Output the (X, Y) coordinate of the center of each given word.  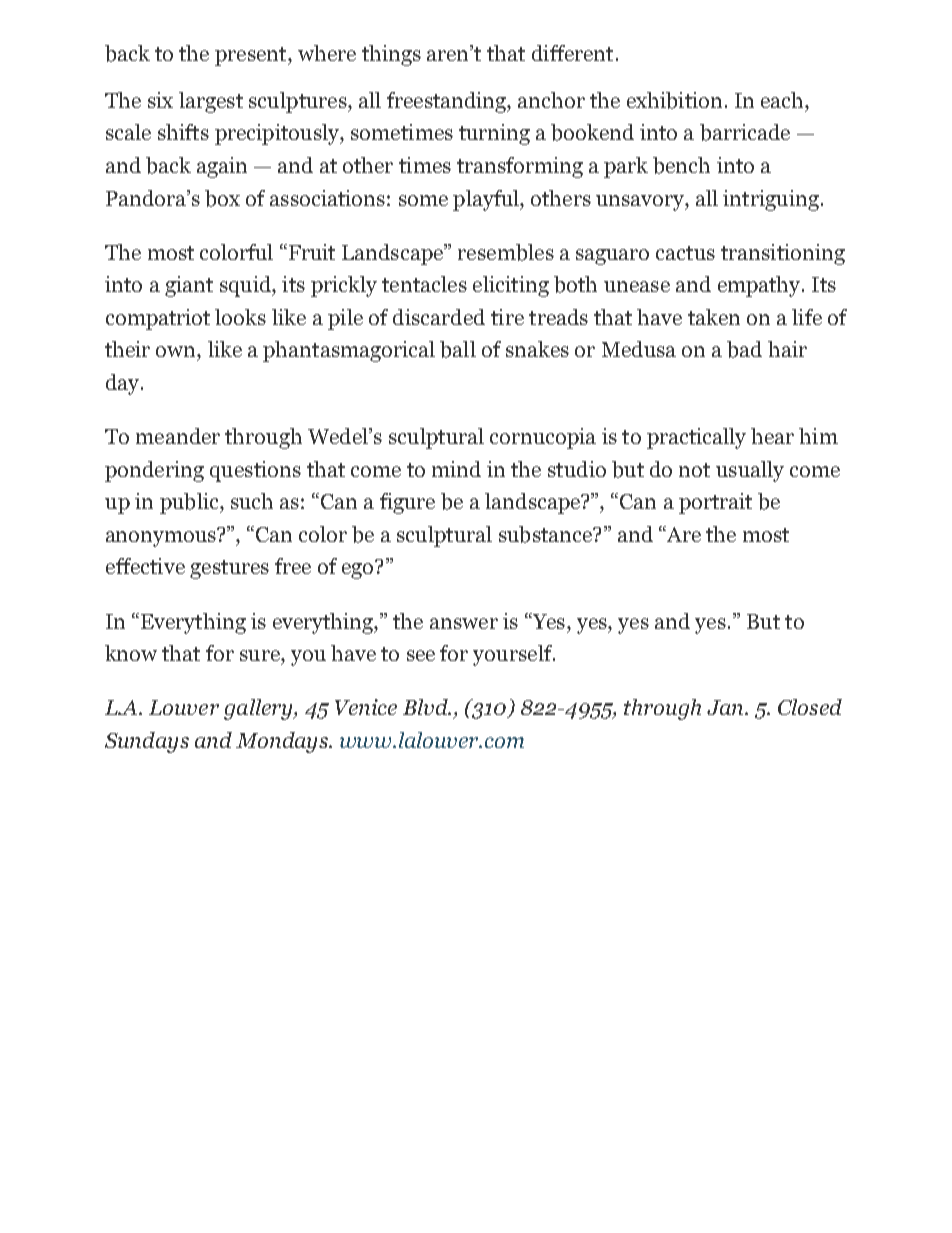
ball (458, 349)
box (222, 198)
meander (178, 436)
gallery (259, 709)
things (391, 55)
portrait (715, 503)
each (783, 100)
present (252, 56)
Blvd (426, 707)
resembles (506, 252)
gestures (229, 569)
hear (772, 436)
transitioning (783, 254)
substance (547, 534)
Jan (726, 707)
